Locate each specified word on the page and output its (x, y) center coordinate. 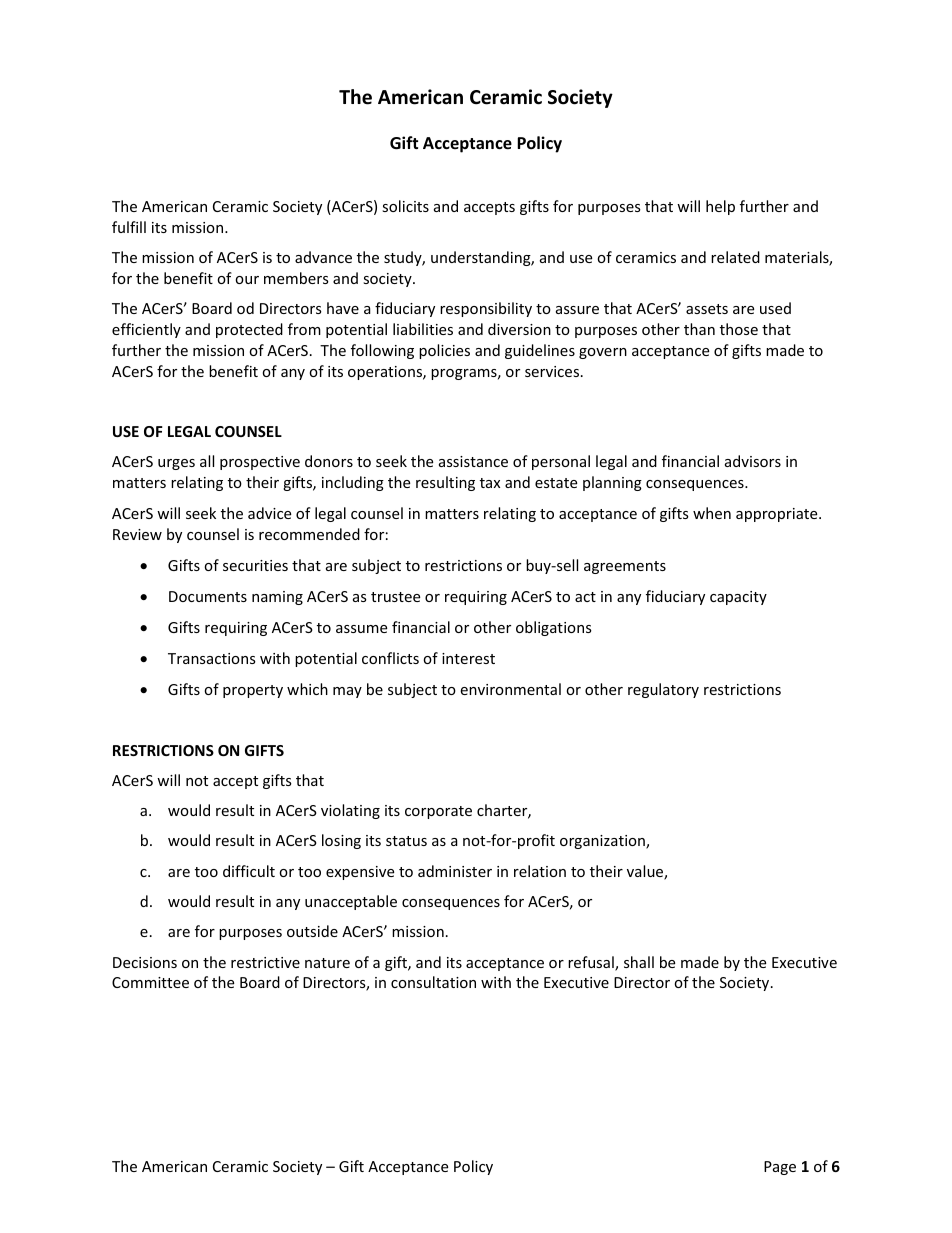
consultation (433, 982)
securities (255, 565)
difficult (249, 871)
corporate (438, 812)
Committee (150, 982)
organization (603, 842)
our (247, 280)
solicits (405, 206)
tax (490, 483)
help (720, 207)
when (712, 513)
